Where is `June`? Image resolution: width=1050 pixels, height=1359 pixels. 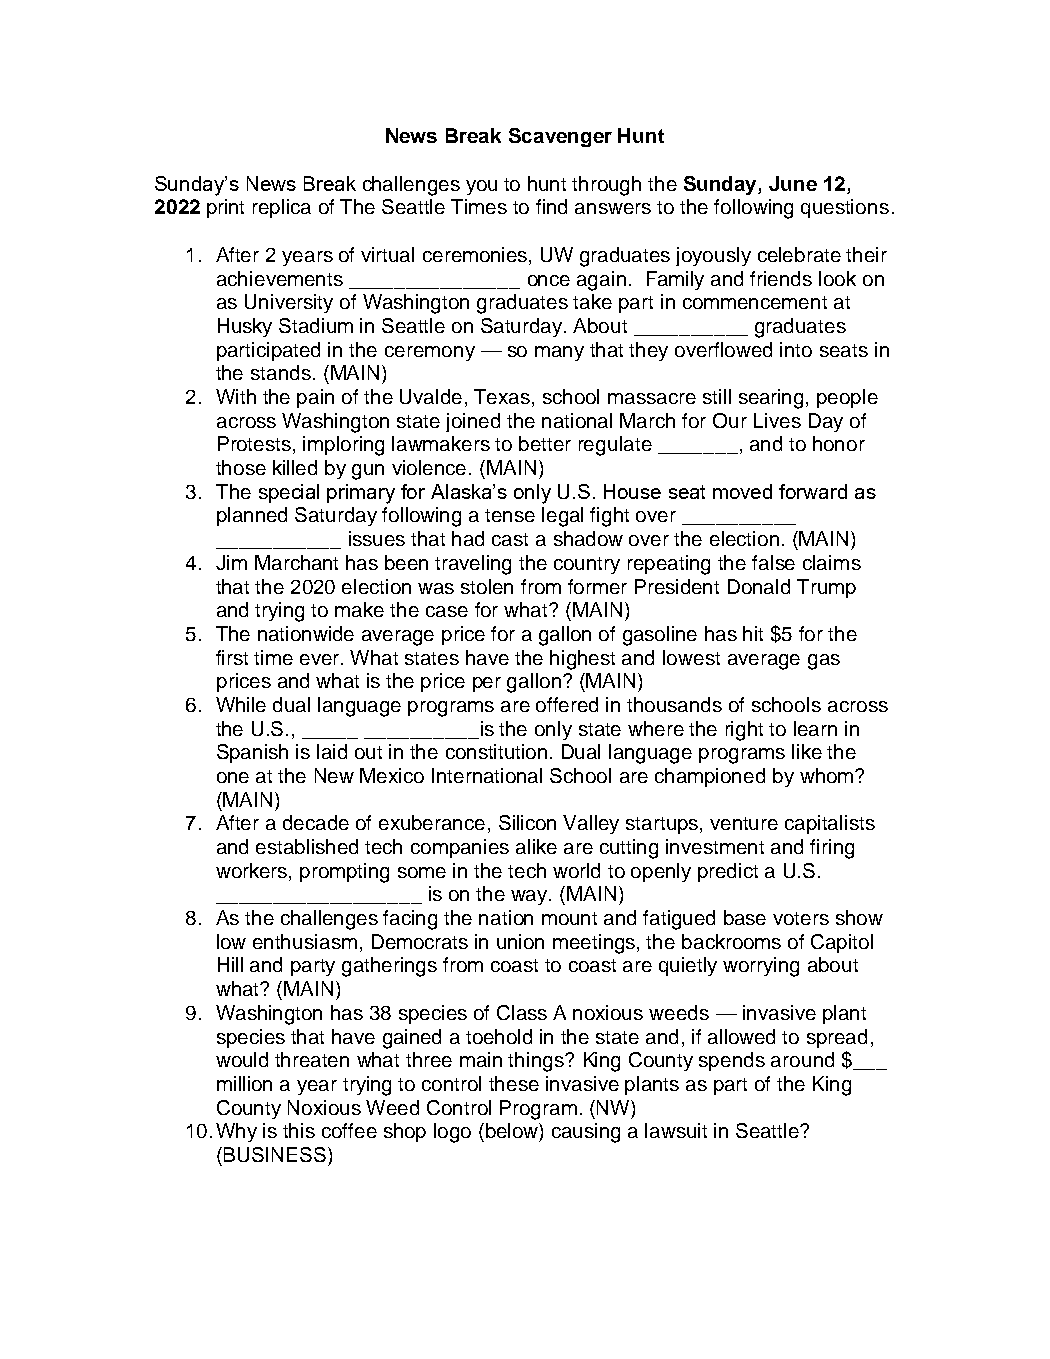 June is located at coordinates (793, 183).
